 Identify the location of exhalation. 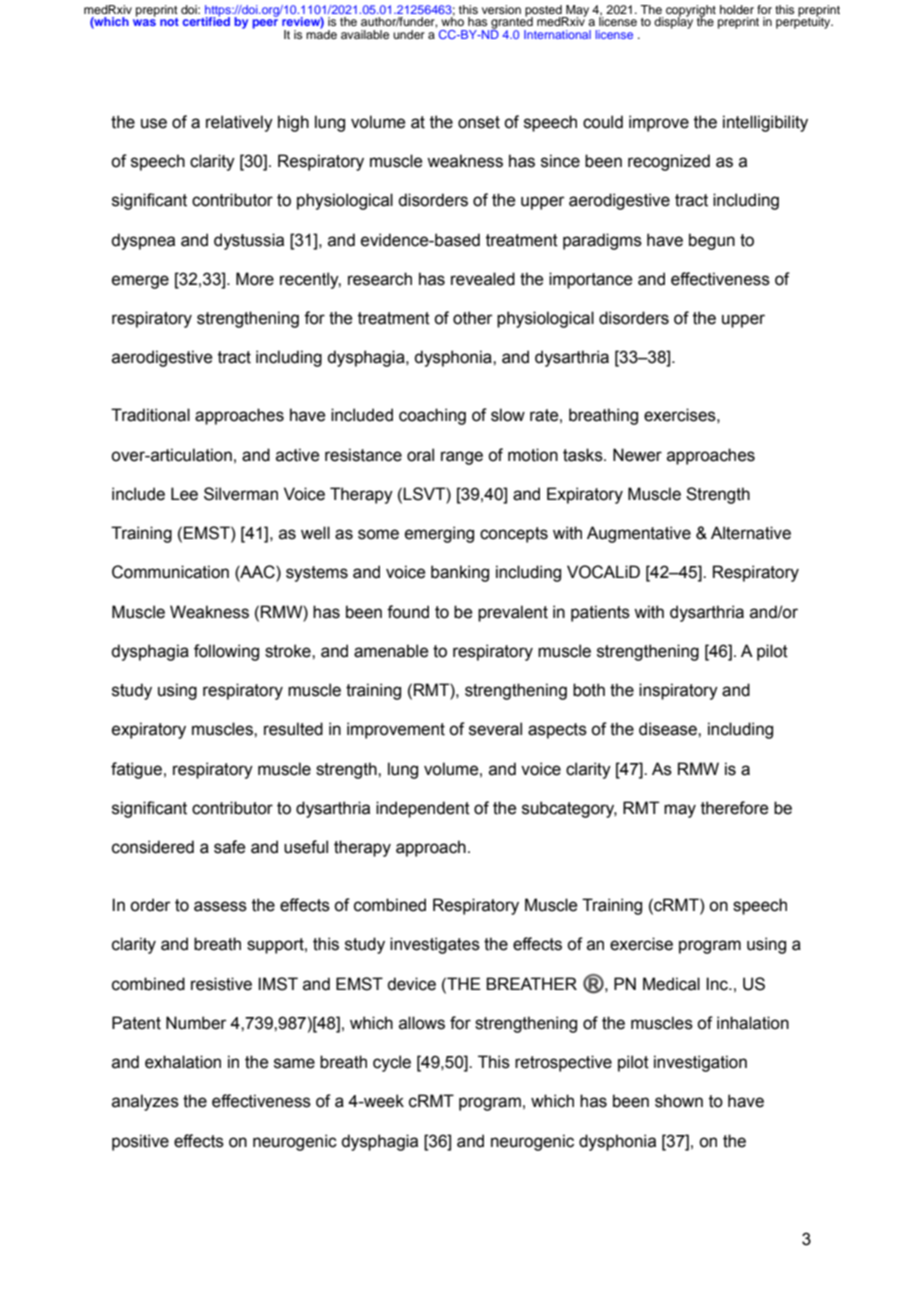
(183, 1062).
